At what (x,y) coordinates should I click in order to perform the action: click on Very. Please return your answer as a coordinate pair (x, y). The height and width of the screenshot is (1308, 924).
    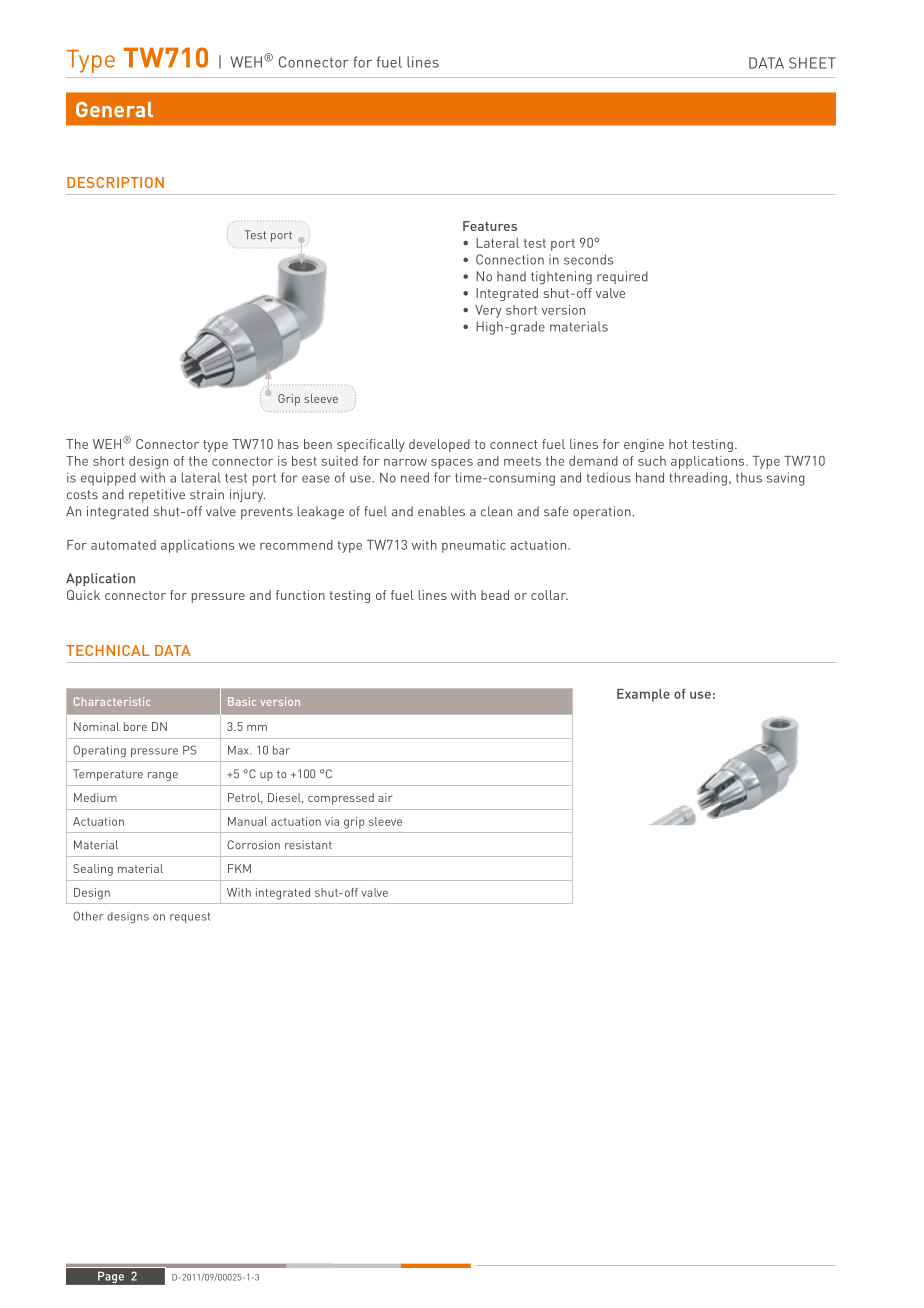
    Looking at the image, I should click on (488, 311).
